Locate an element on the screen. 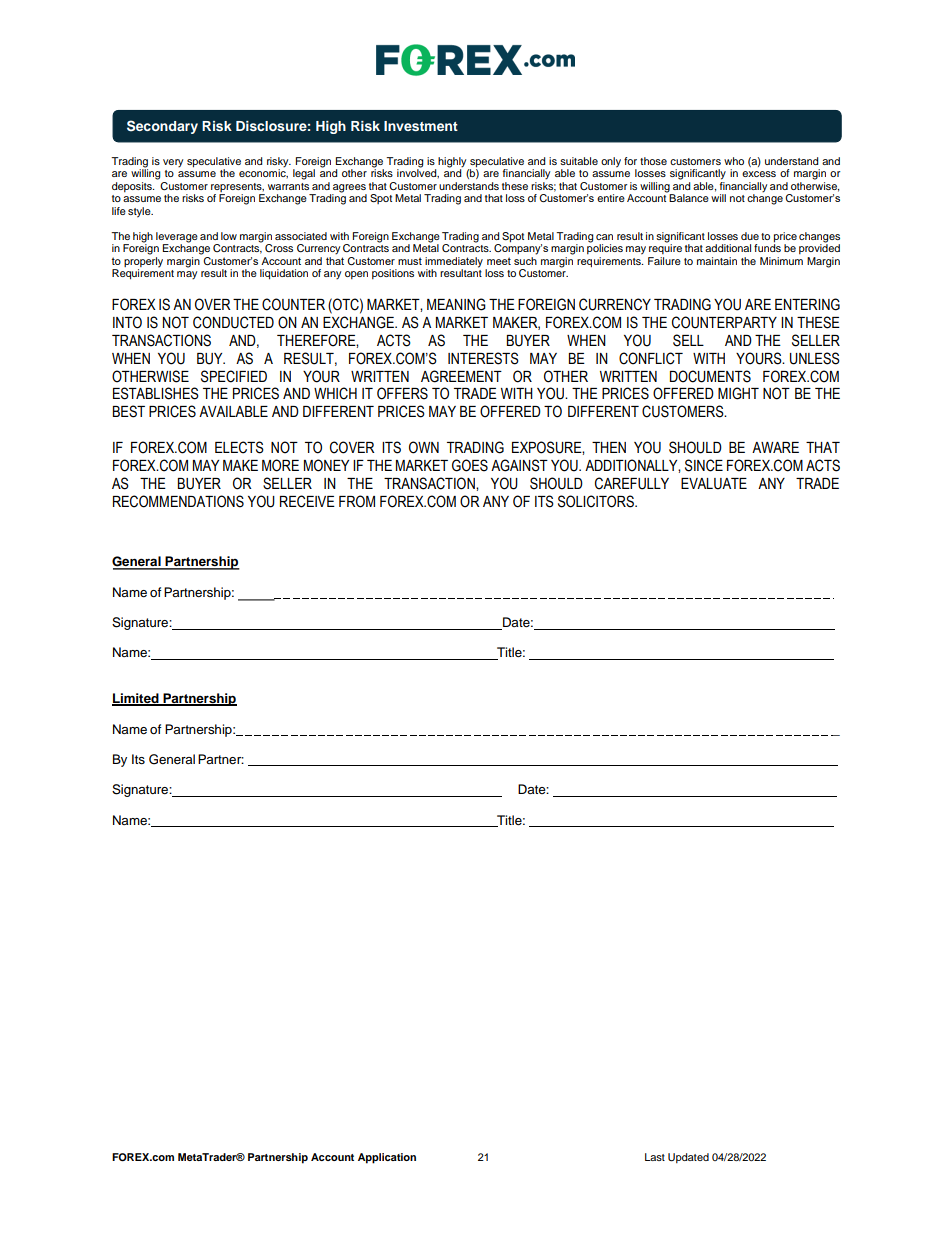  who is located at coordinates (734, 161).
